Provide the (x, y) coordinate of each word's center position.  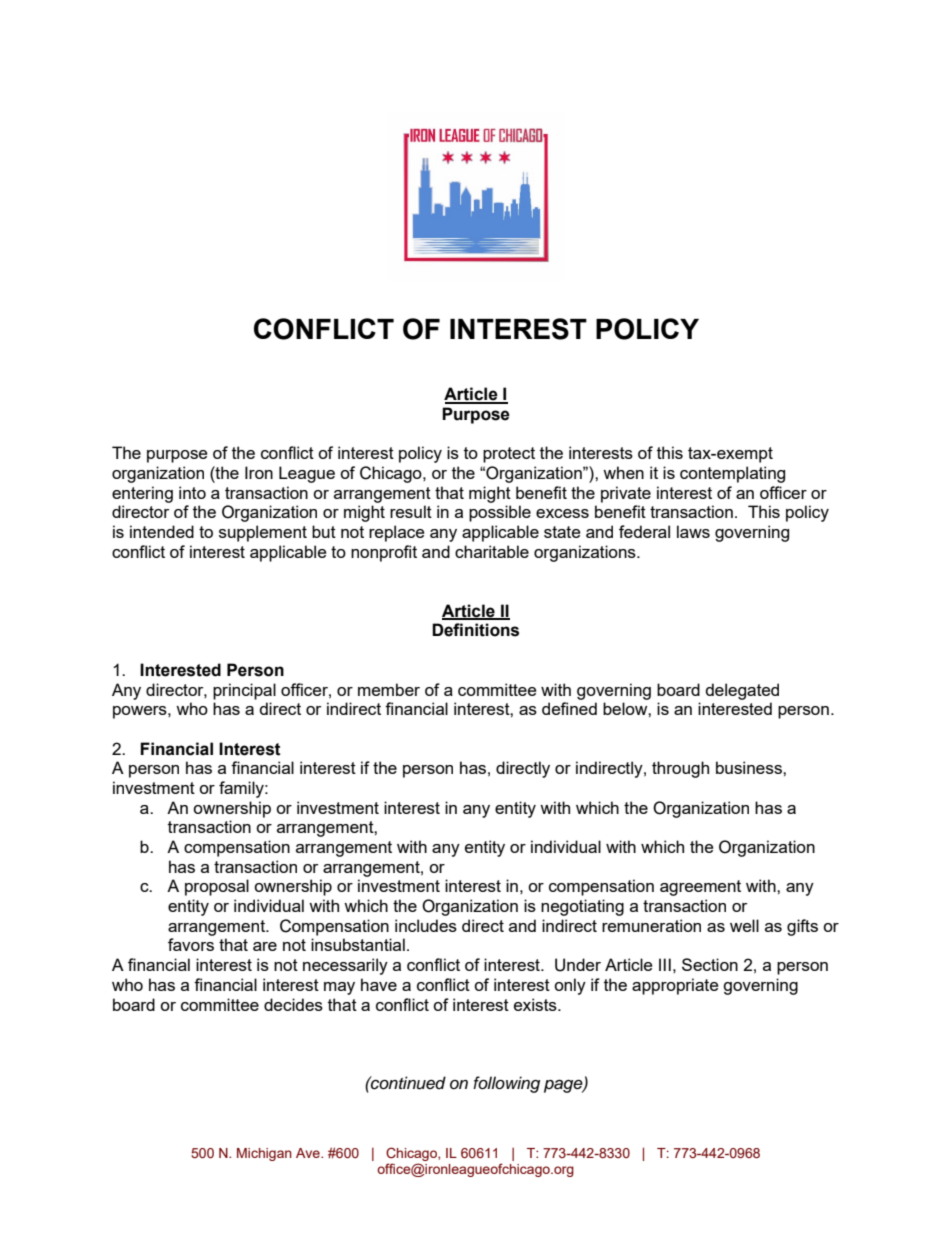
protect (509, 455)
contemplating (732, 474)
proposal (217, 887)
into (192, 492)
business (750, 767)
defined (569, 708)
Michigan (264, 1154)
